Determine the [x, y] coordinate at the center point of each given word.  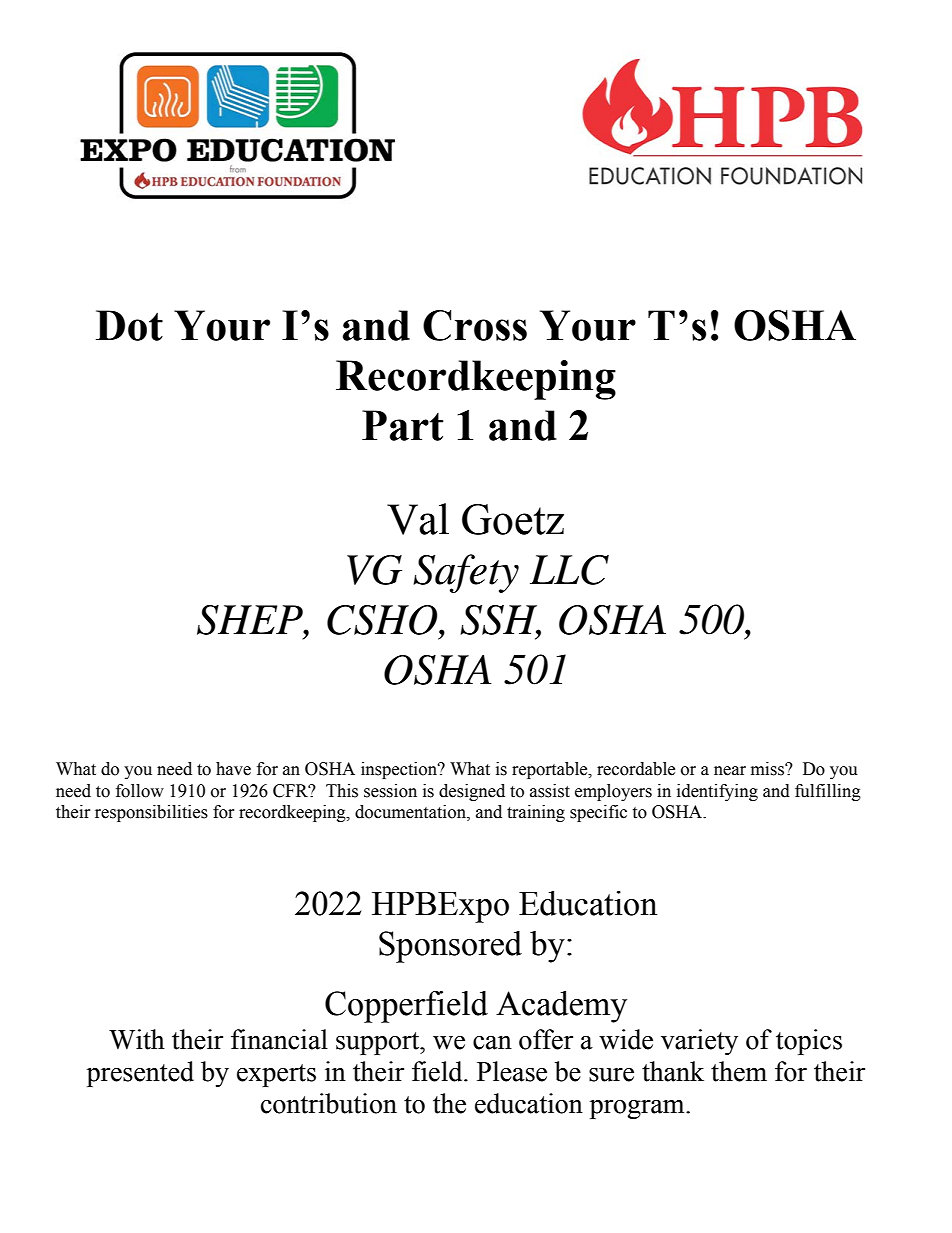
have [233, 769]
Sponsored [450, 947]
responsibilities [151, 813]
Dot [129, 325]
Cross [475, 325]
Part [402, 425]
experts [276, 1075]
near [730, 771]
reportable [551, 770]
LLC [569, 570]
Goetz [513, 519]
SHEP [251, 620]
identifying [717, 792]
